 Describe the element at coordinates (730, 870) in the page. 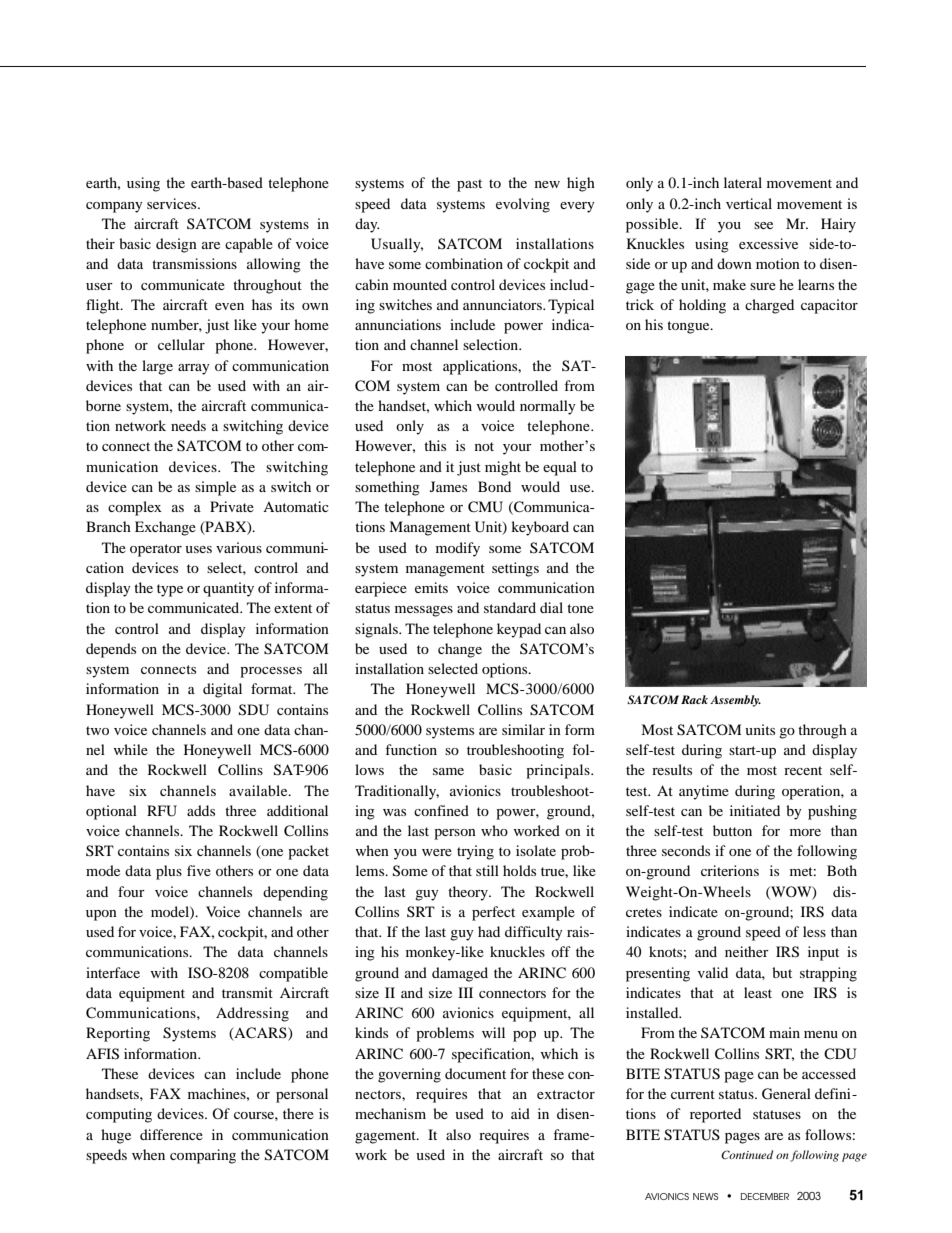

I see `criterions` at that location.
